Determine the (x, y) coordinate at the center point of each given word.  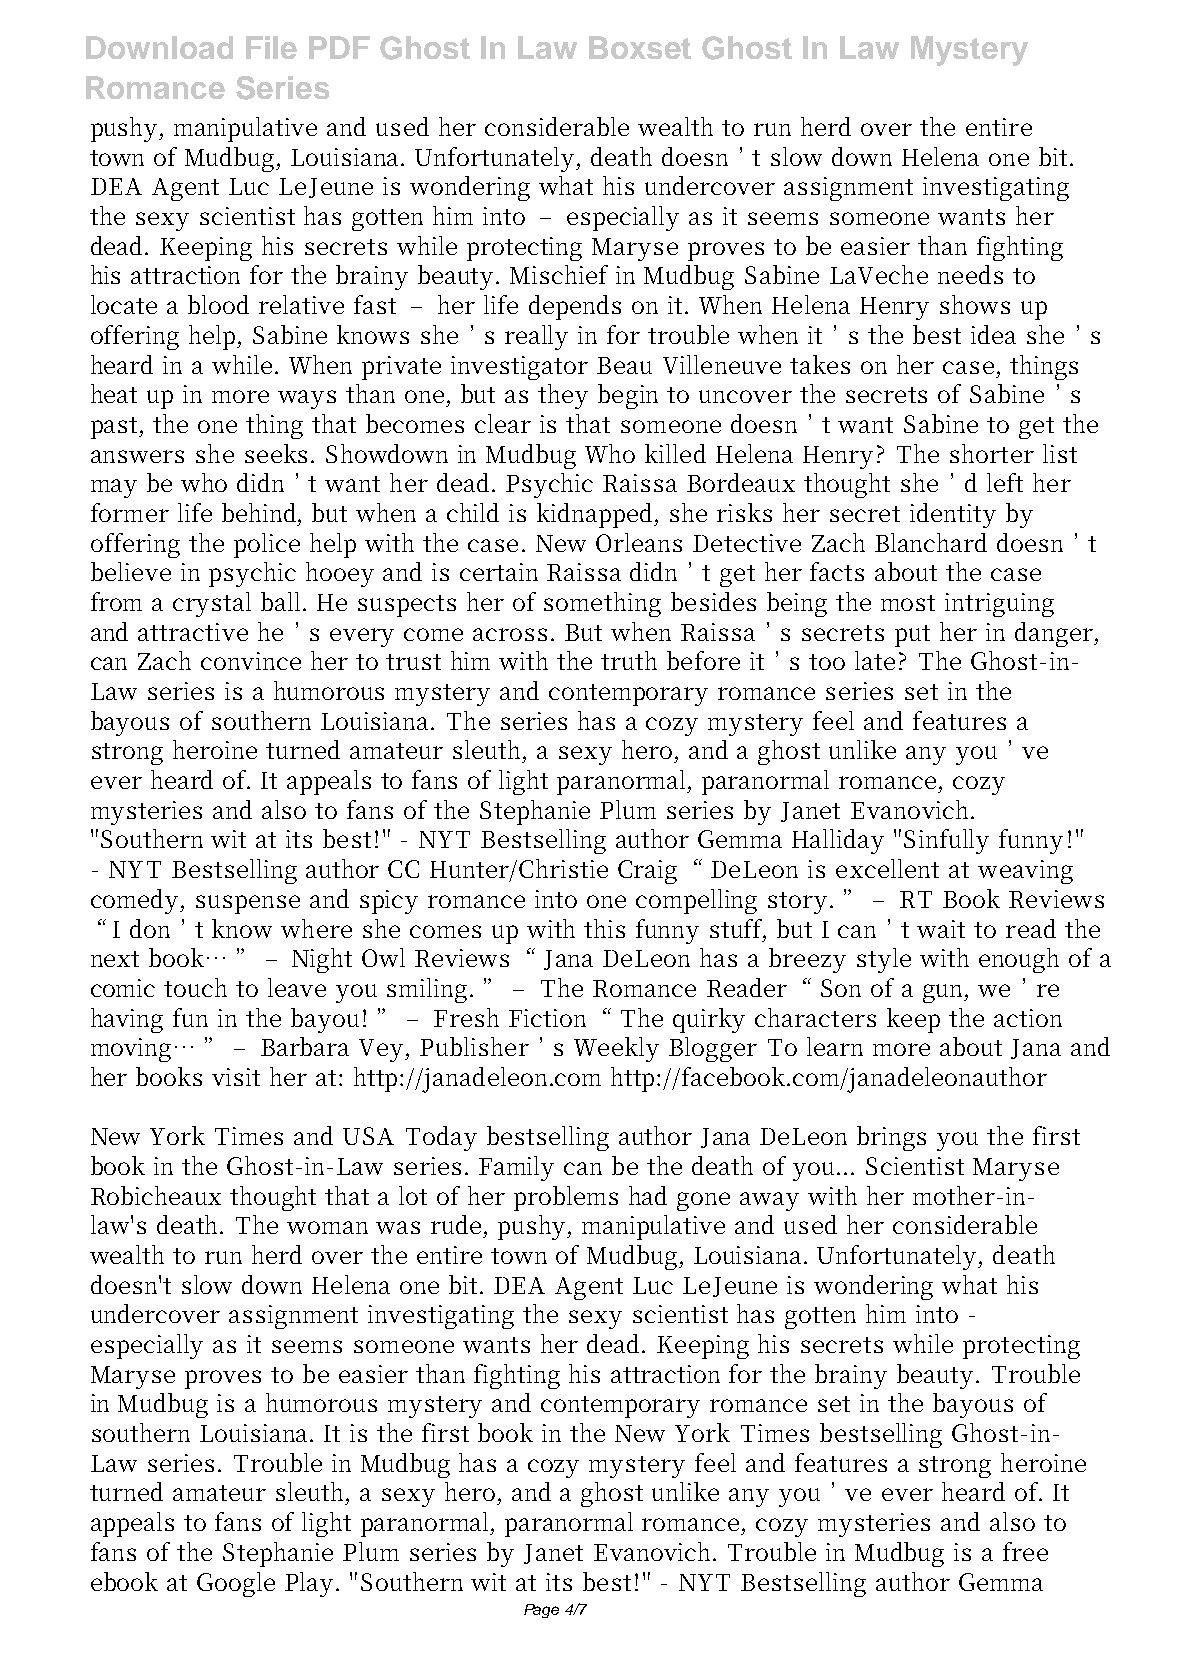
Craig (647, 872)
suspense (248, 904)
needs (970, 274)
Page (541, 1611)
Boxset (640, 47)
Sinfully (946, 841)
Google (236, 1584)
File (271, 47)
